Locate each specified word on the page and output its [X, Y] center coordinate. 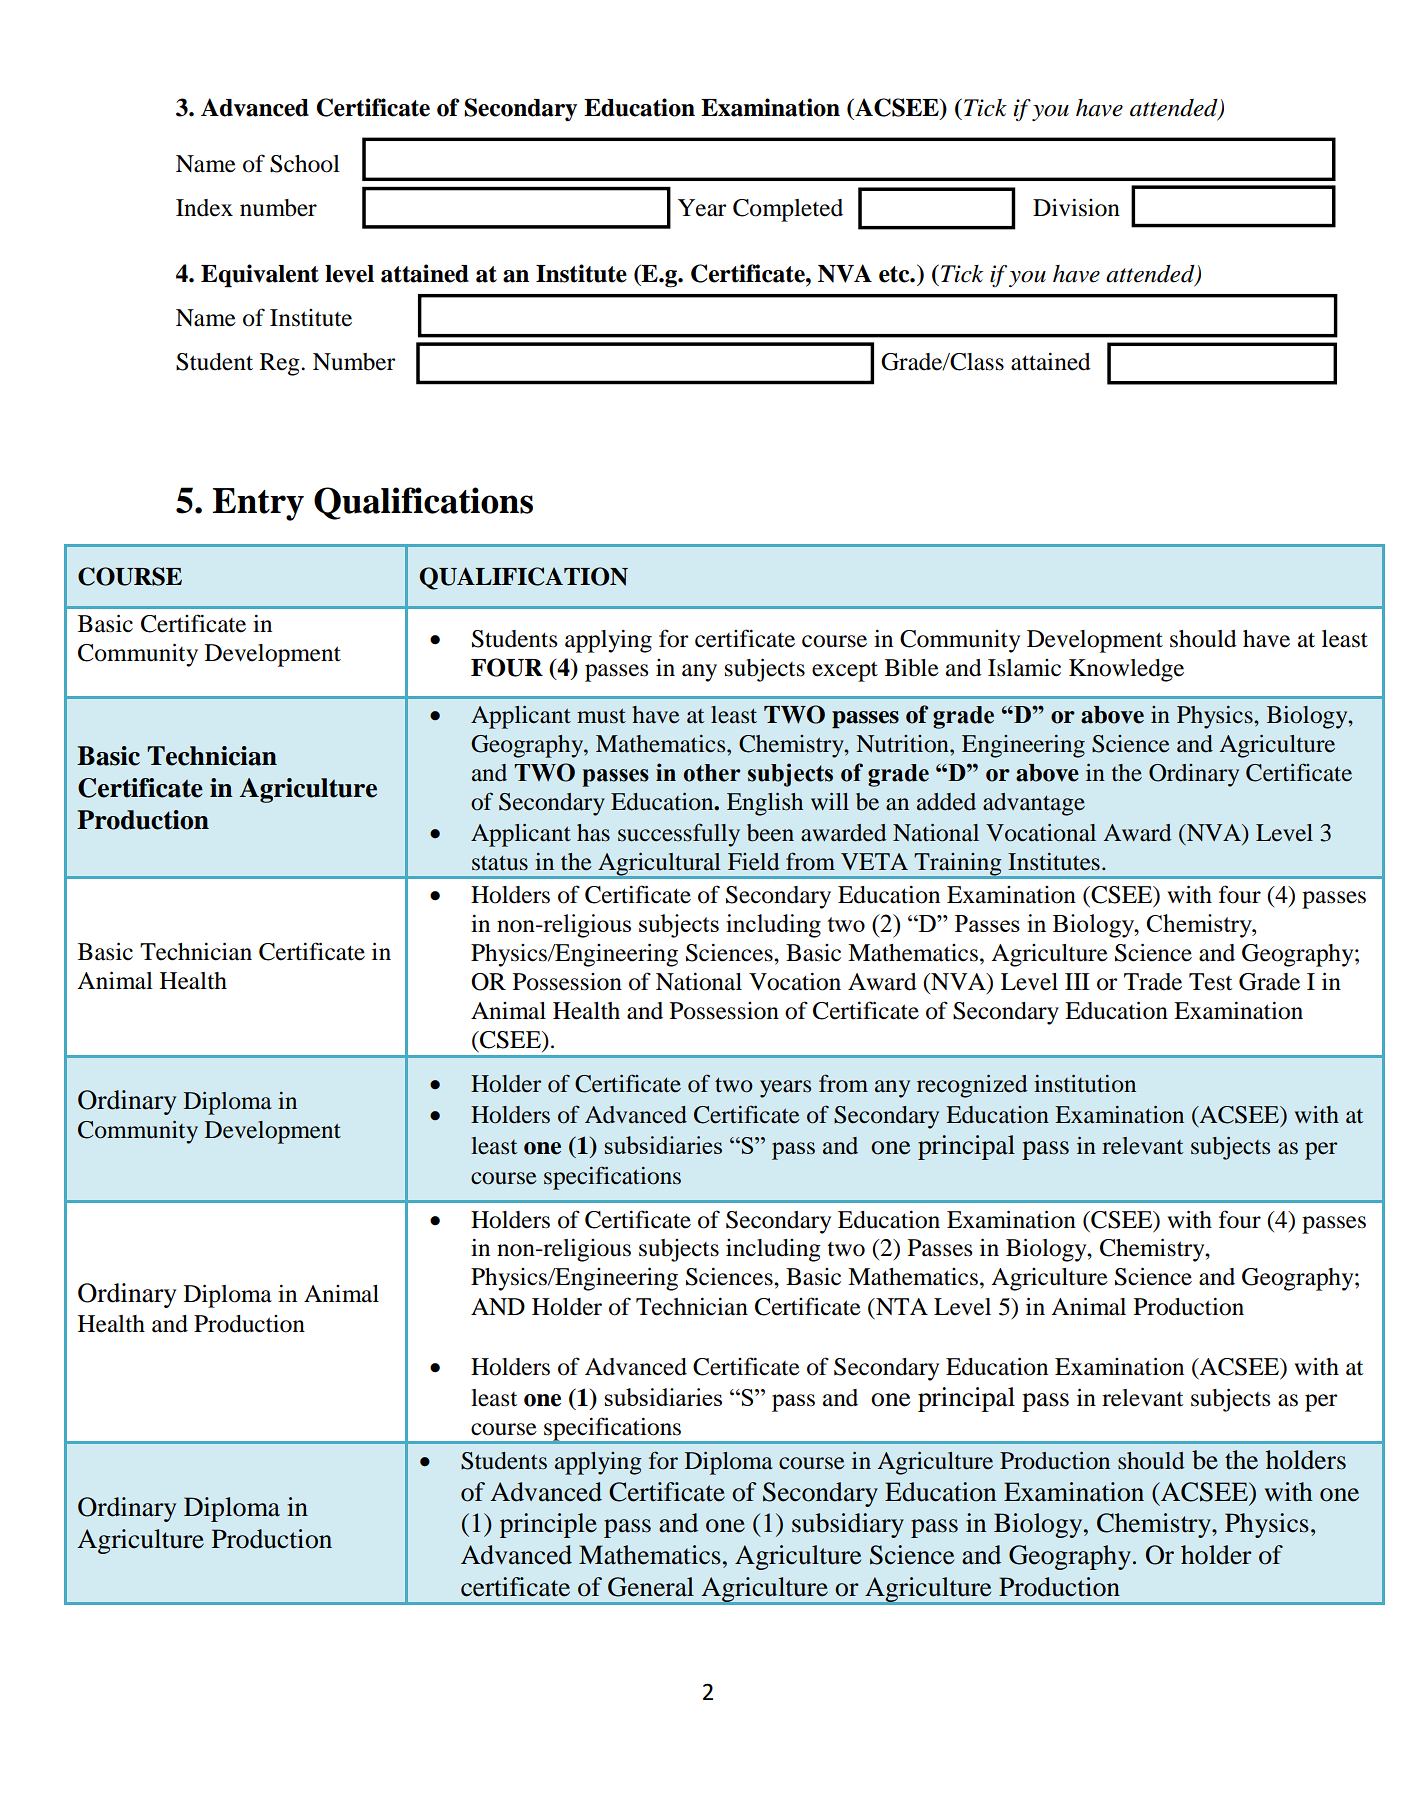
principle [548, 1525]
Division [1076, 207]
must [601, 716]
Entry [258, 504]
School [305, 164]
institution [1085, 1084]
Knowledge [1126, 670]
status [500, 863]
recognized [972, 1086]
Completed [788, 210]
